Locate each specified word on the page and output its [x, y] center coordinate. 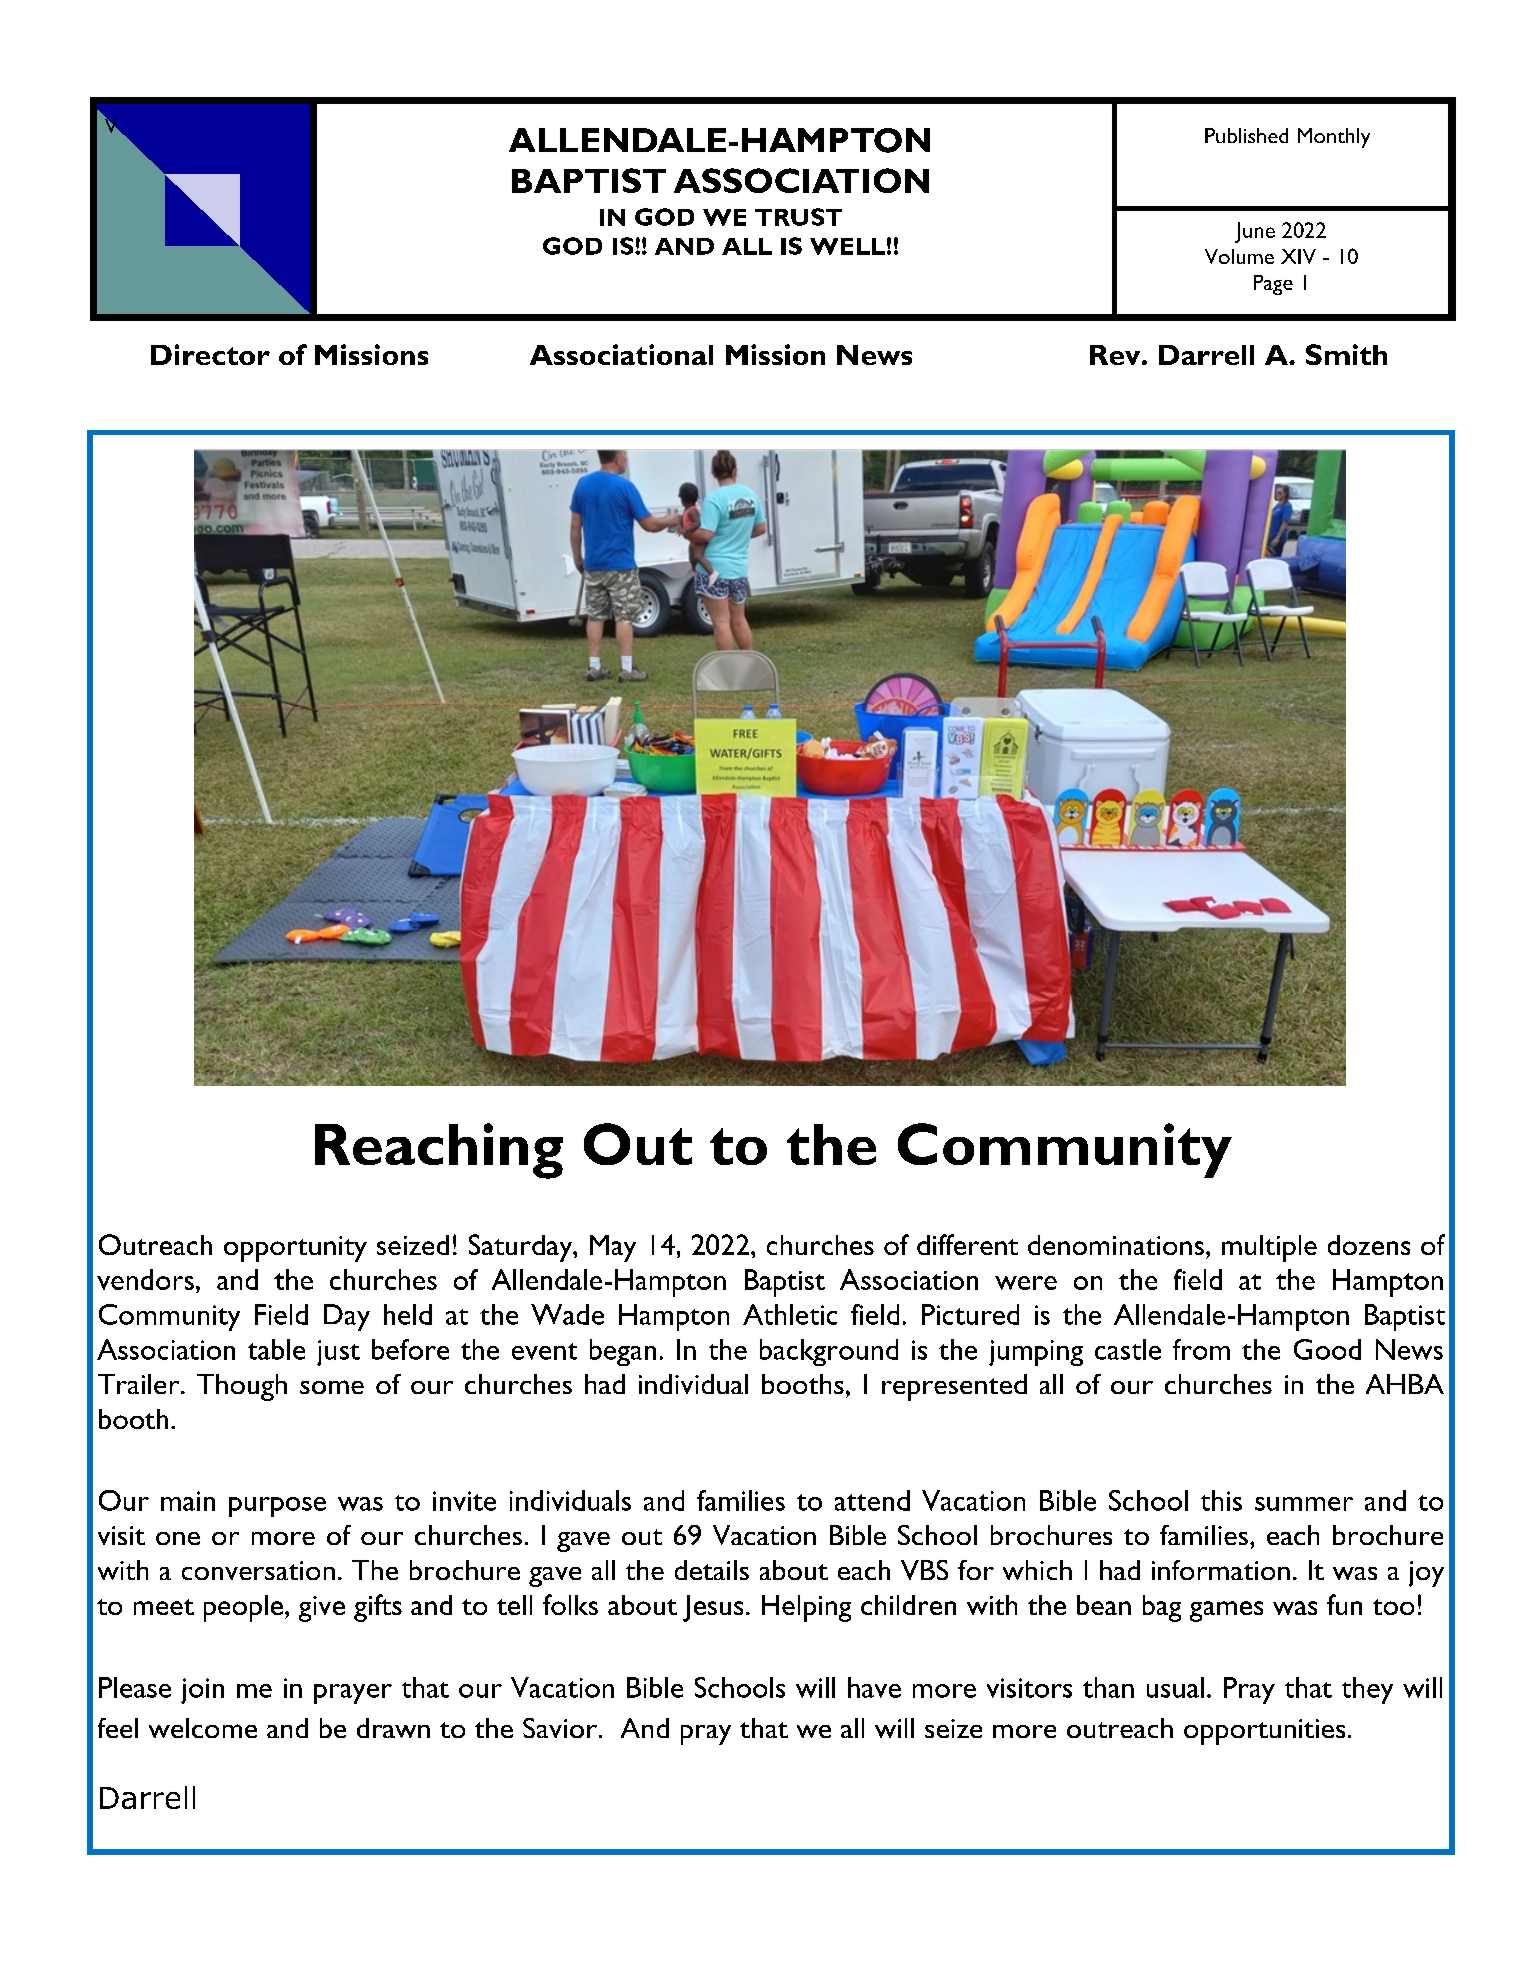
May [613, 1248]
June [1255, 232]
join [202, 1691]
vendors [145, 1279]
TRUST [798, 217]
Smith [1346, 354]
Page [1273, 285]
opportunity [295, 1249]
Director [210, 354]
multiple [1269, 1248]
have [874, 1687]
